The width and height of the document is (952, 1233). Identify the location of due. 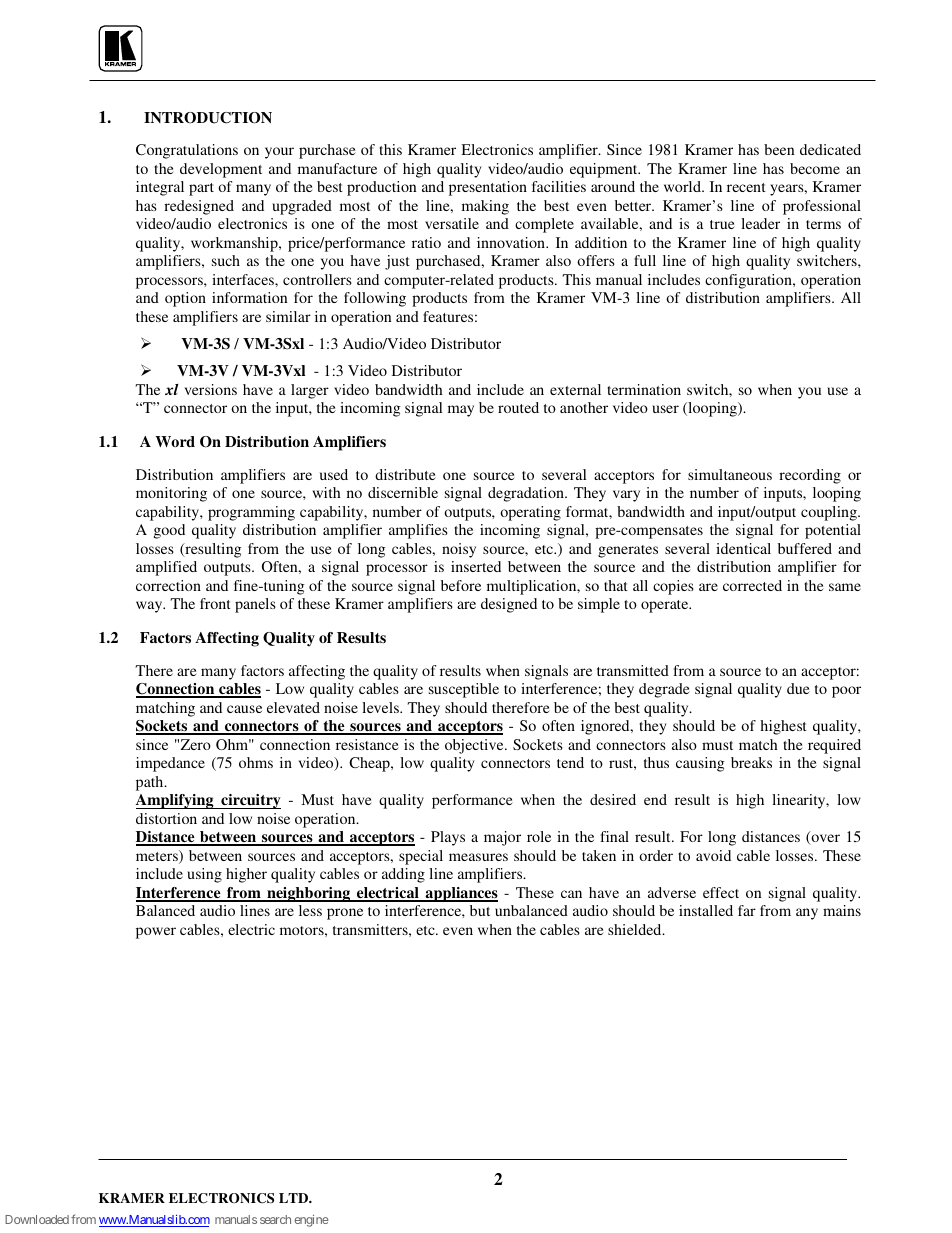
(798, 688).
